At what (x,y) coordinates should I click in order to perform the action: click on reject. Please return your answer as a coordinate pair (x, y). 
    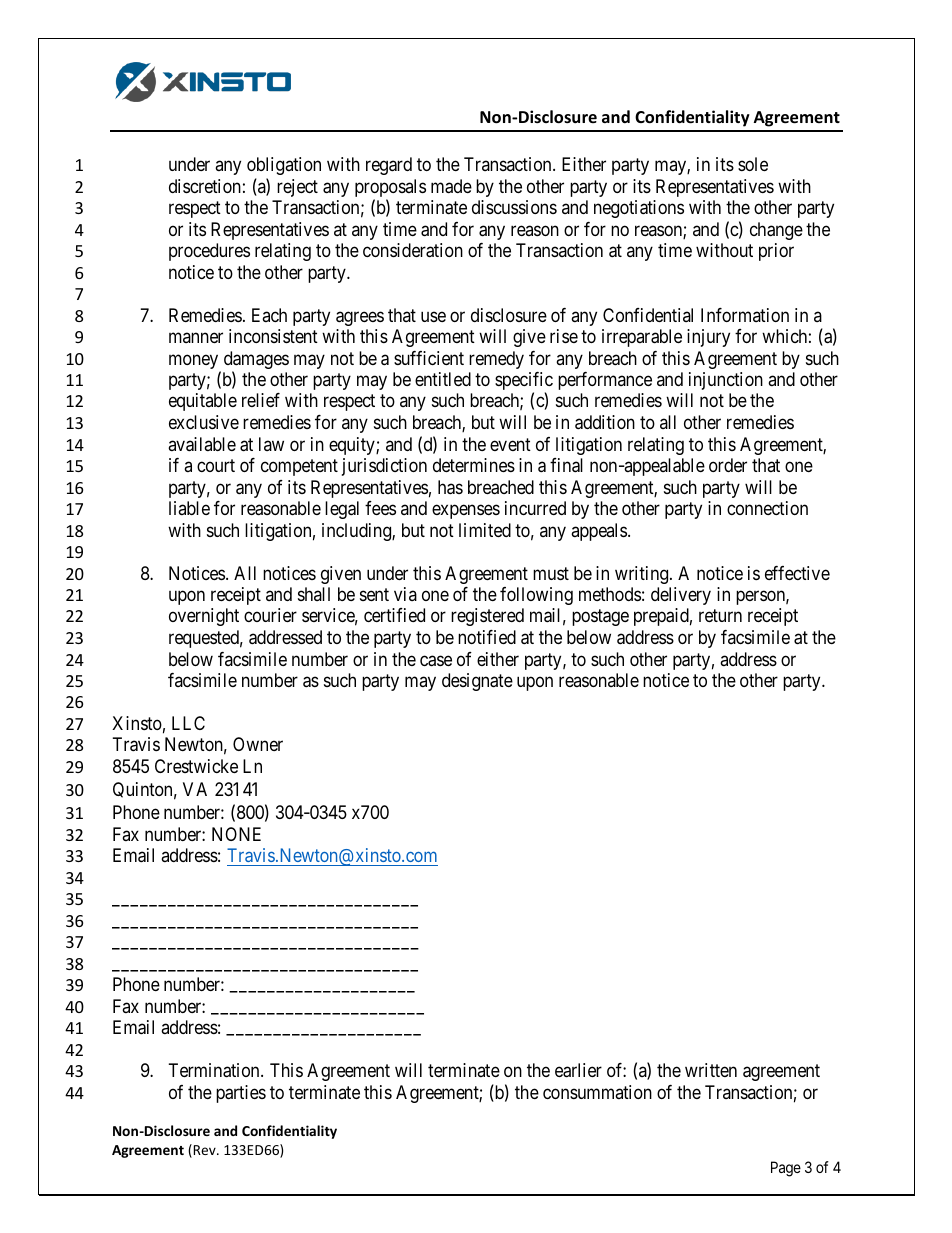
    Looking at the image, I should click on (297, 188).
